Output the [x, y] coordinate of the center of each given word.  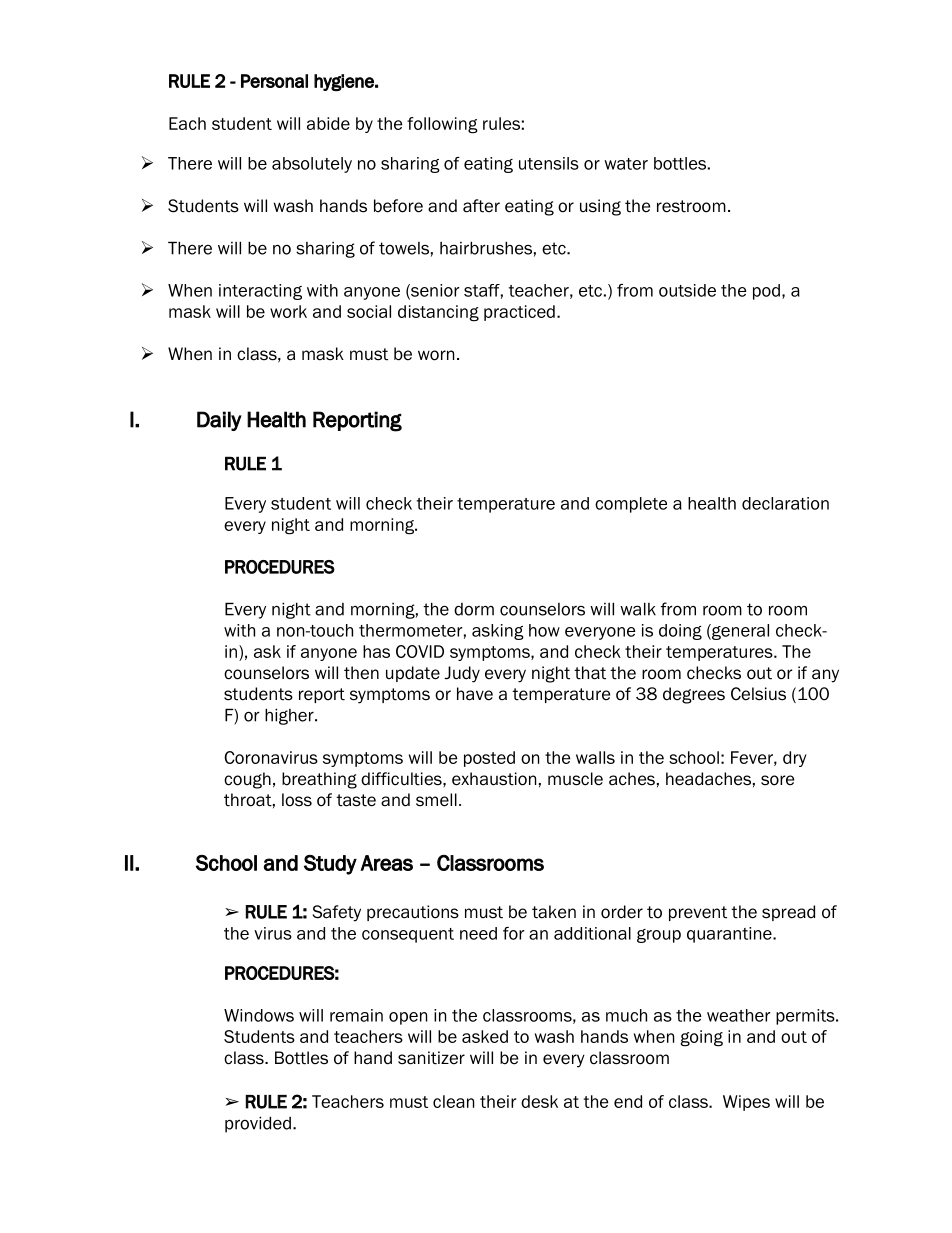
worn [436, 355]
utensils [549, 163]
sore [777, 780]
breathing [319, 780]
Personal [274, 81]
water [626, 164]
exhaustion [494, 779]
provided [258, 1124]
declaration [785, 503]
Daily [219, 421]
